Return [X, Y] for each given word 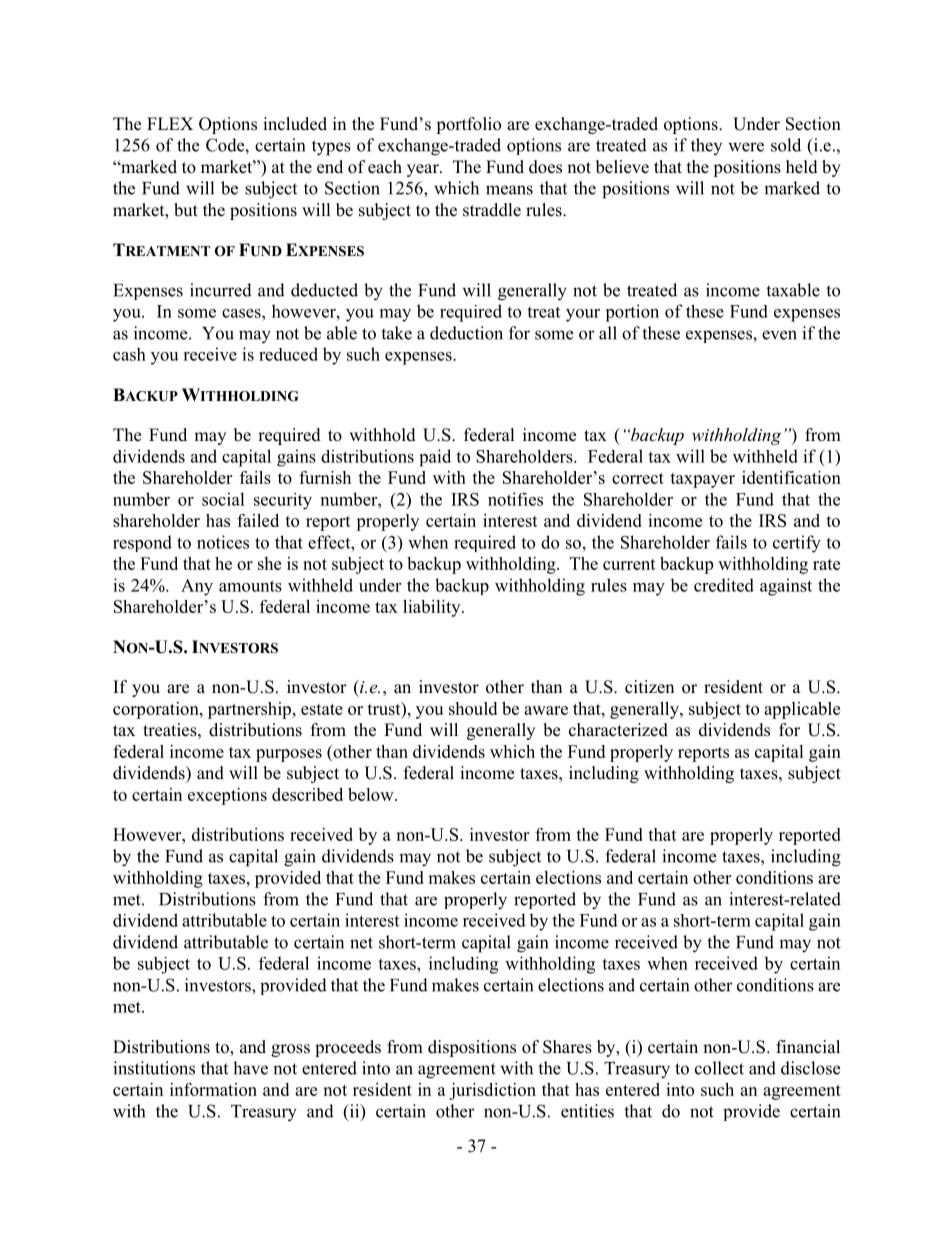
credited [724, 585]
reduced [288, 354]
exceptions [227, 796]
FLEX [170, 123]
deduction [466, 333]
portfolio [468, 125]
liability [433, 608]
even [779, 335]
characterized [618, 730]
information [213, 1089]
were [746, 147]
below [372, 794]
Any [197, 587]
